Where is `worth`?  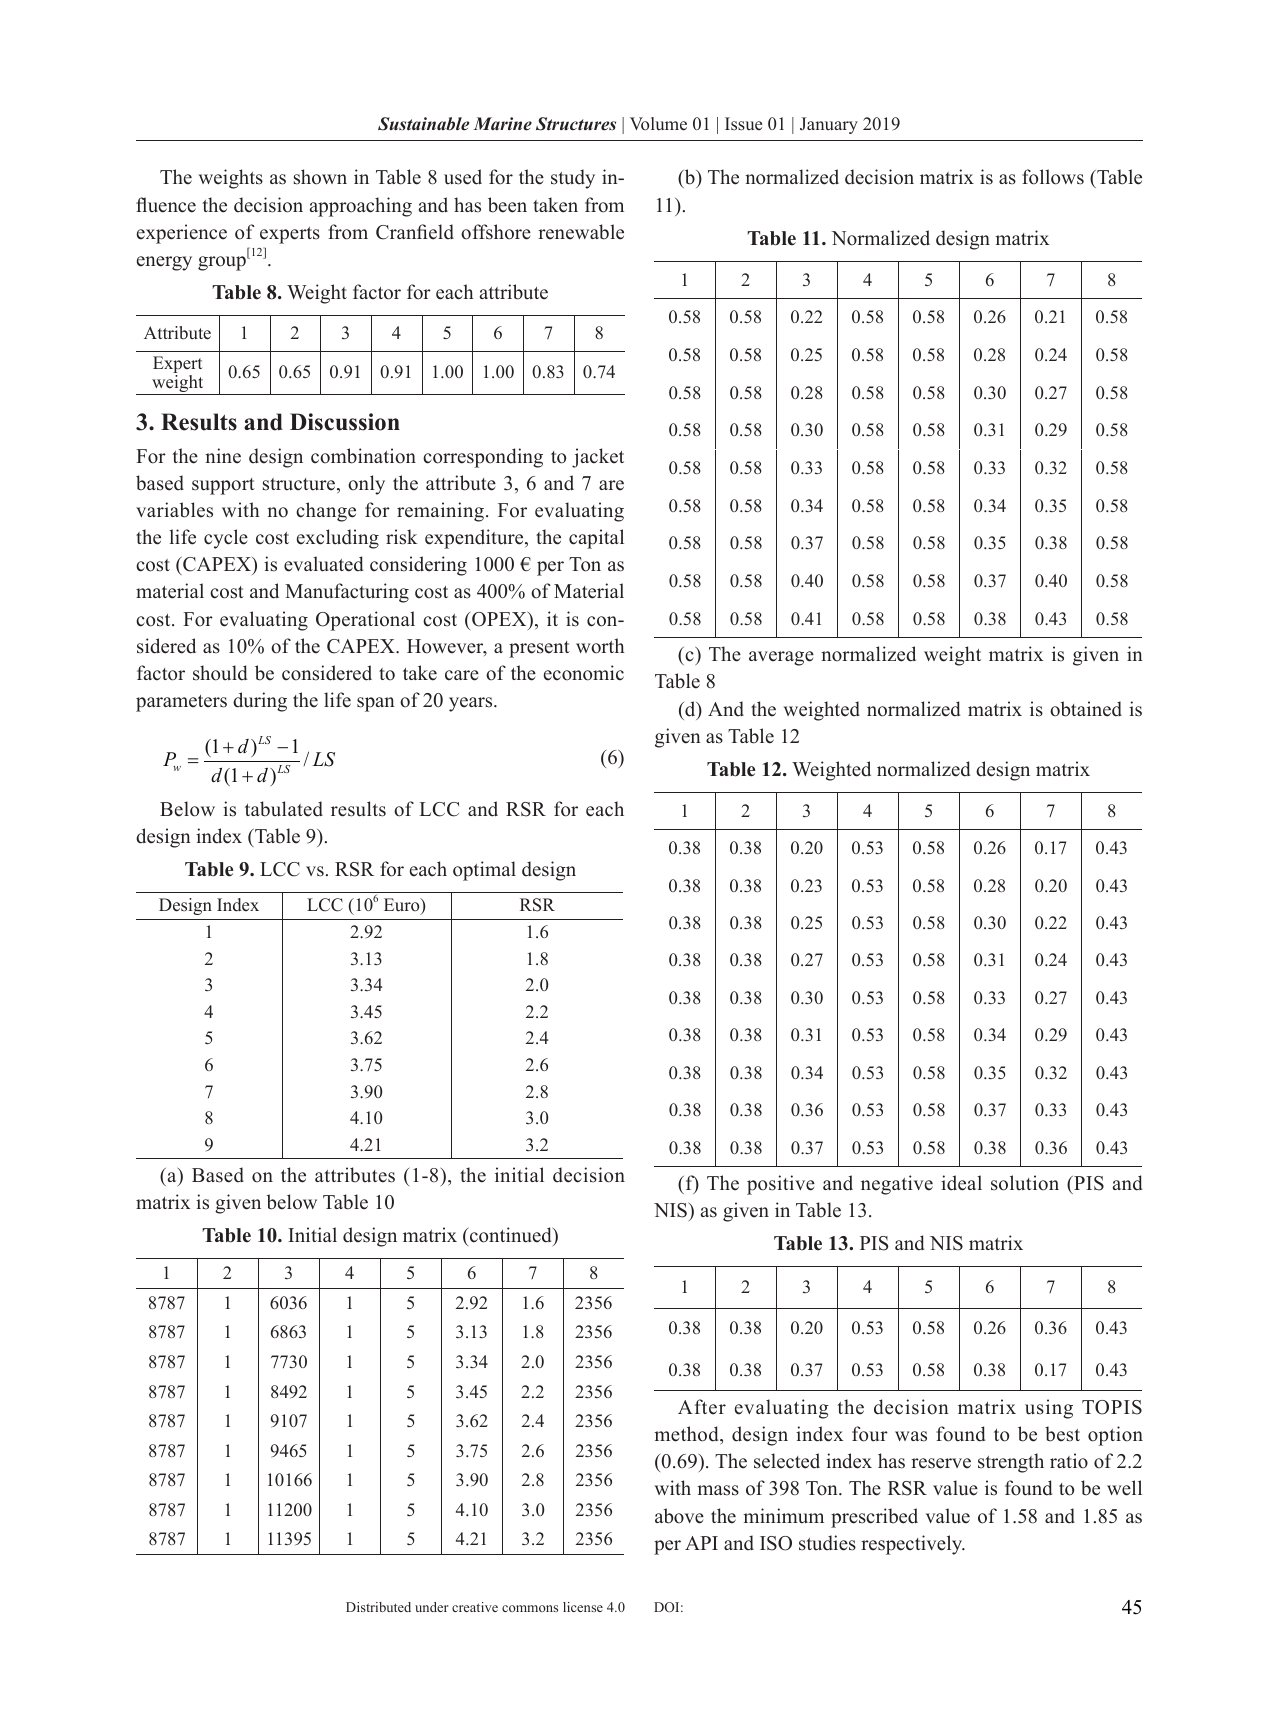
worth is located at coordinates (600, 646).
